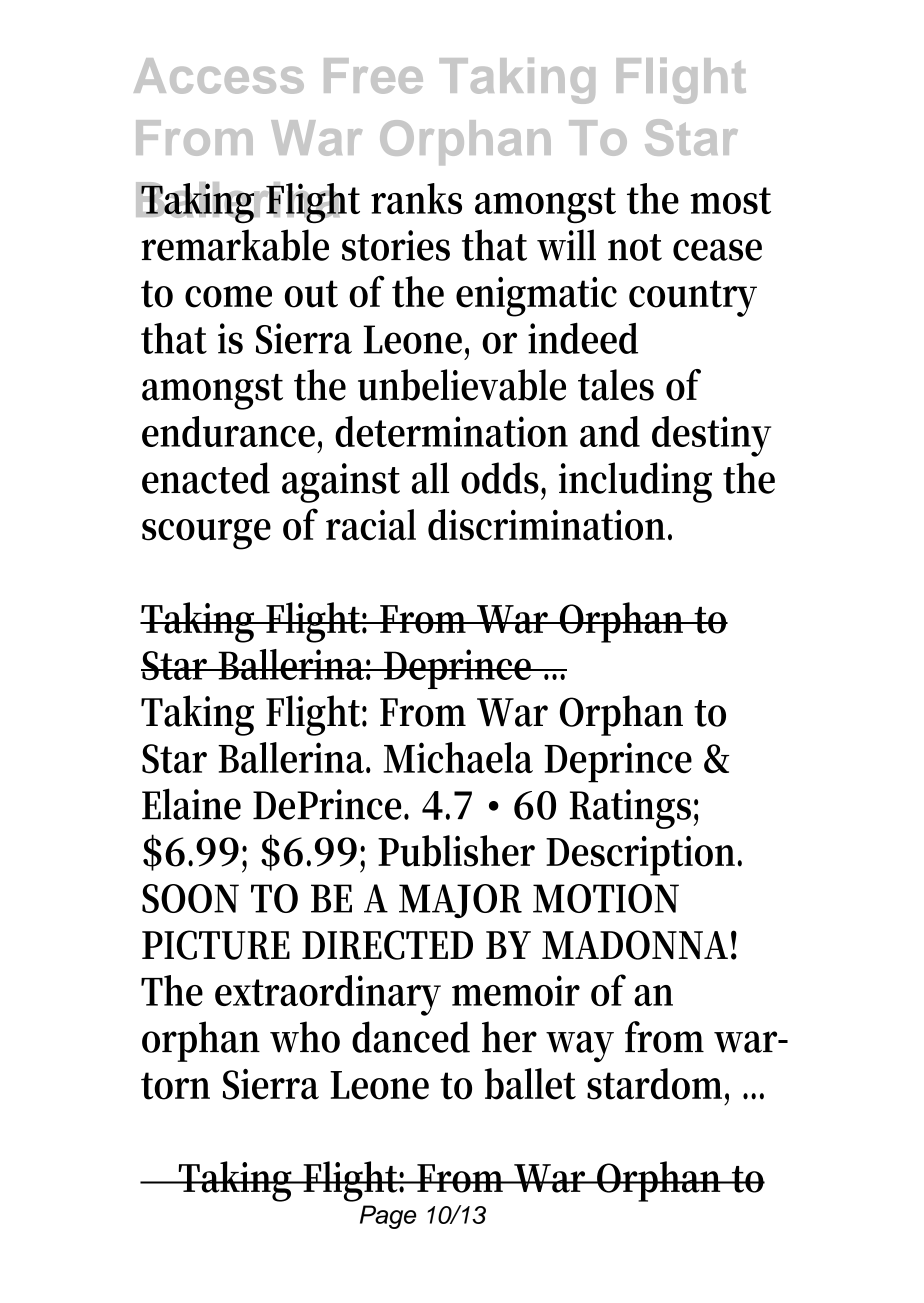 The image size is (924, 1303). What do you see at coordinates (373, 76) in the document?
I see `Free` at bounding box center [373, 76].
